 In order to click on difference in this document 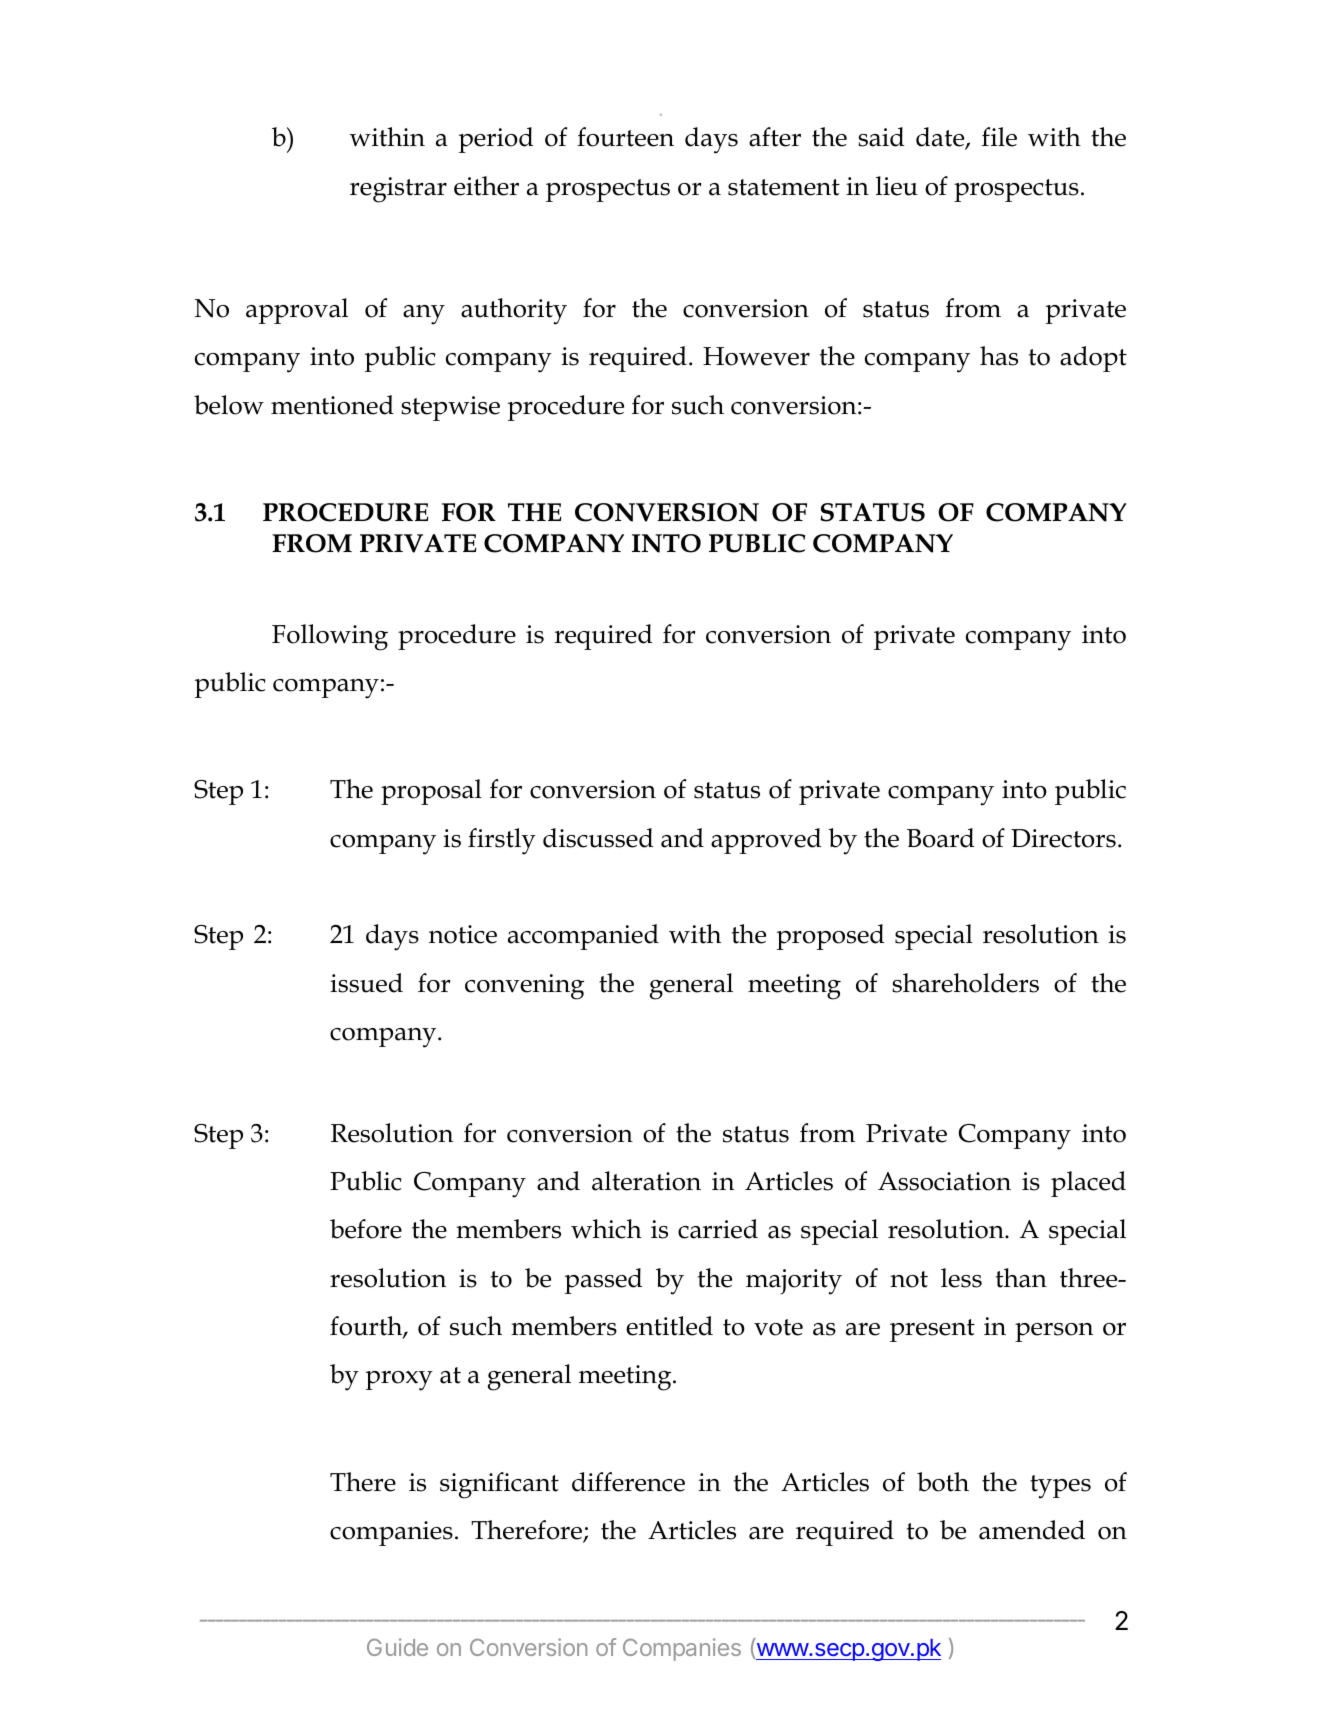, I will do `click(628, 1482)`.
